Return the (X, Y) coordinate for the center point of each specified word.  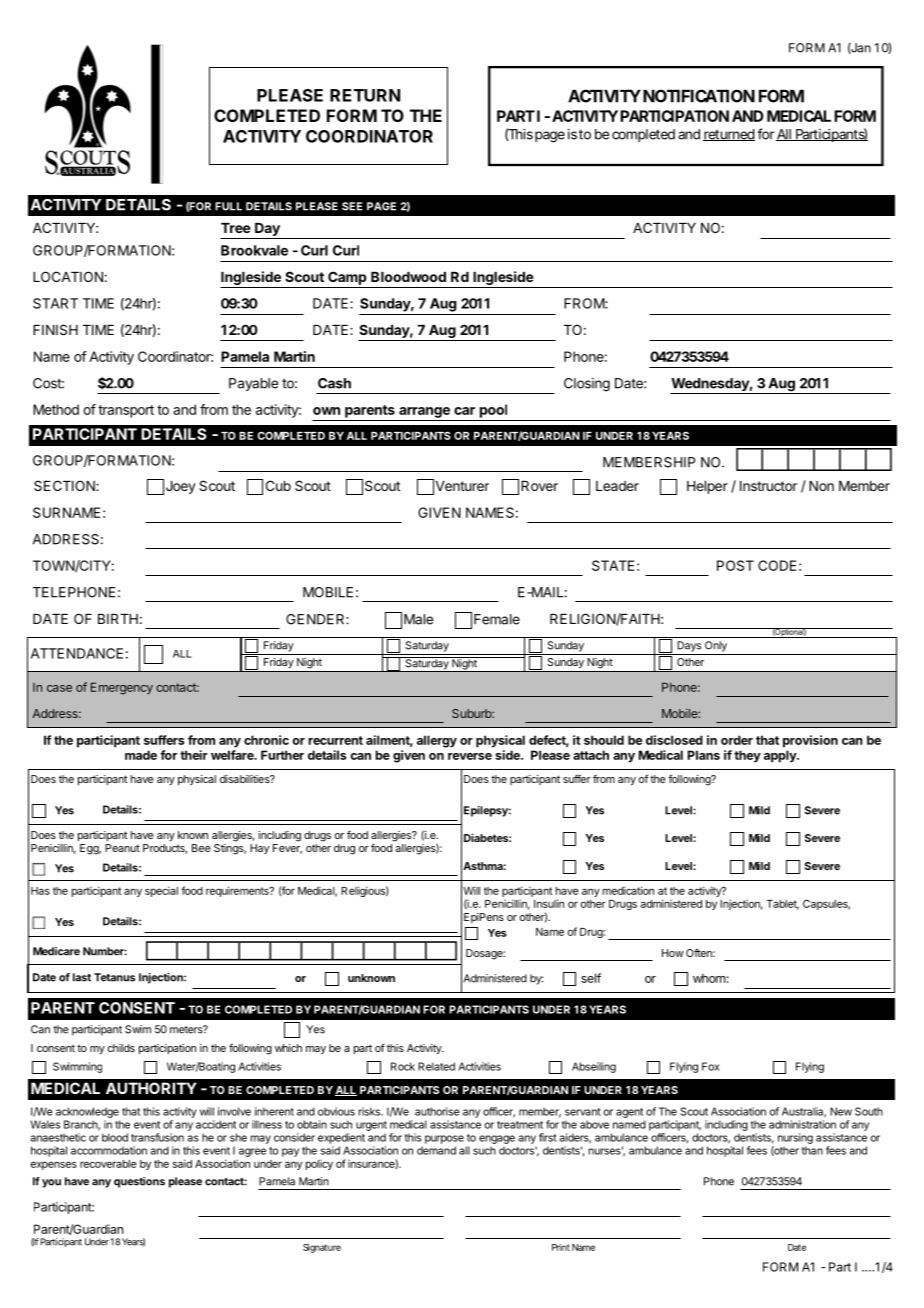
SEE (352, 206)
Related (436, 1066)
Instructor (768, 486)
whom (709, 978)
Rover (539, 486)
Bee (201, 848)
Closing (587, 385)
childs (121, 1048)
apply (781, 756)
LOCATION (68, 276)
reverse (470, 756)
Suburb (472, 713)
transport (126, 411)
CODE (777, 565)
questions (139, 1182)
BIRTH (118, 619)
